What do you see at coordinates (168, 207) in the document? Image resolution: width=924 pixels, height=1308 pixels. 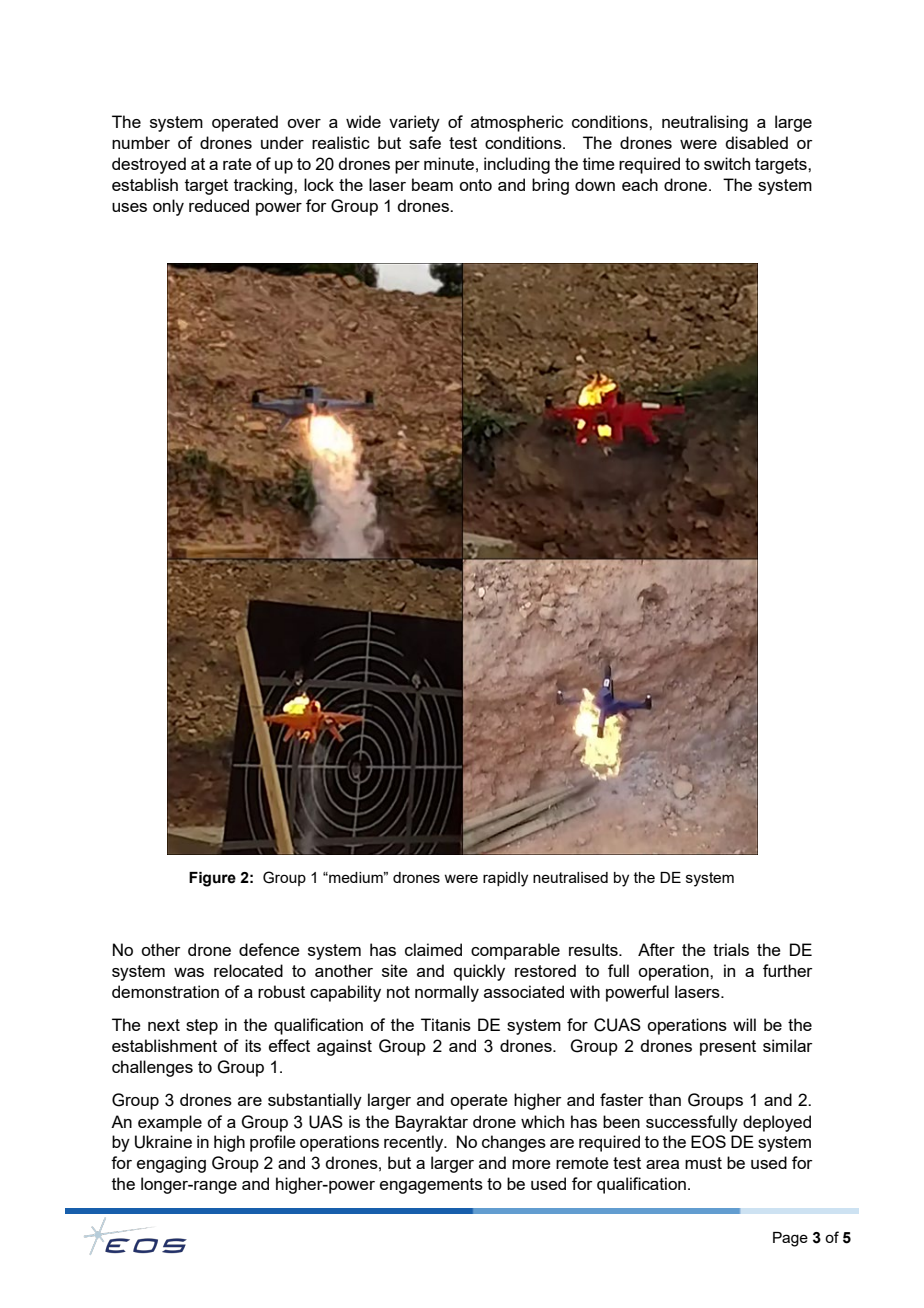 I see `only` at bounding box center [168, 207].
